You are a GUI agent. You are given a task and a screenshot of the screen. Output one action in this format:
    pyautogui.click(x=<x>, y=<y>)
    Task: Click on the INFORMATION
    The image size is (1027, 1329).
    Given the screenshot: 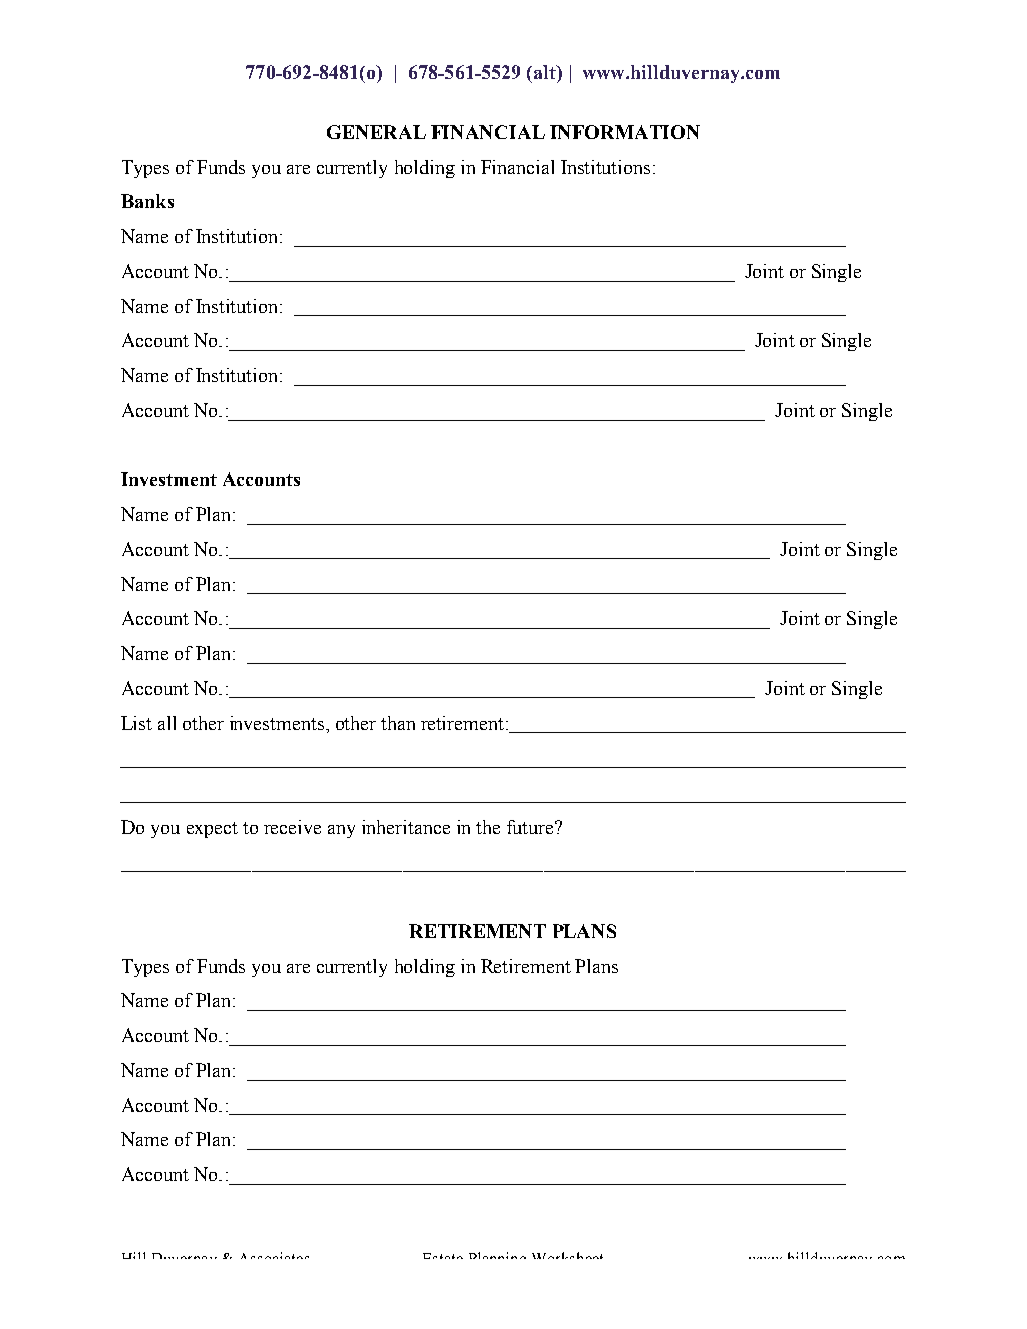 What is the action you would take?
    pyautogui.click(x=625, y=132)
